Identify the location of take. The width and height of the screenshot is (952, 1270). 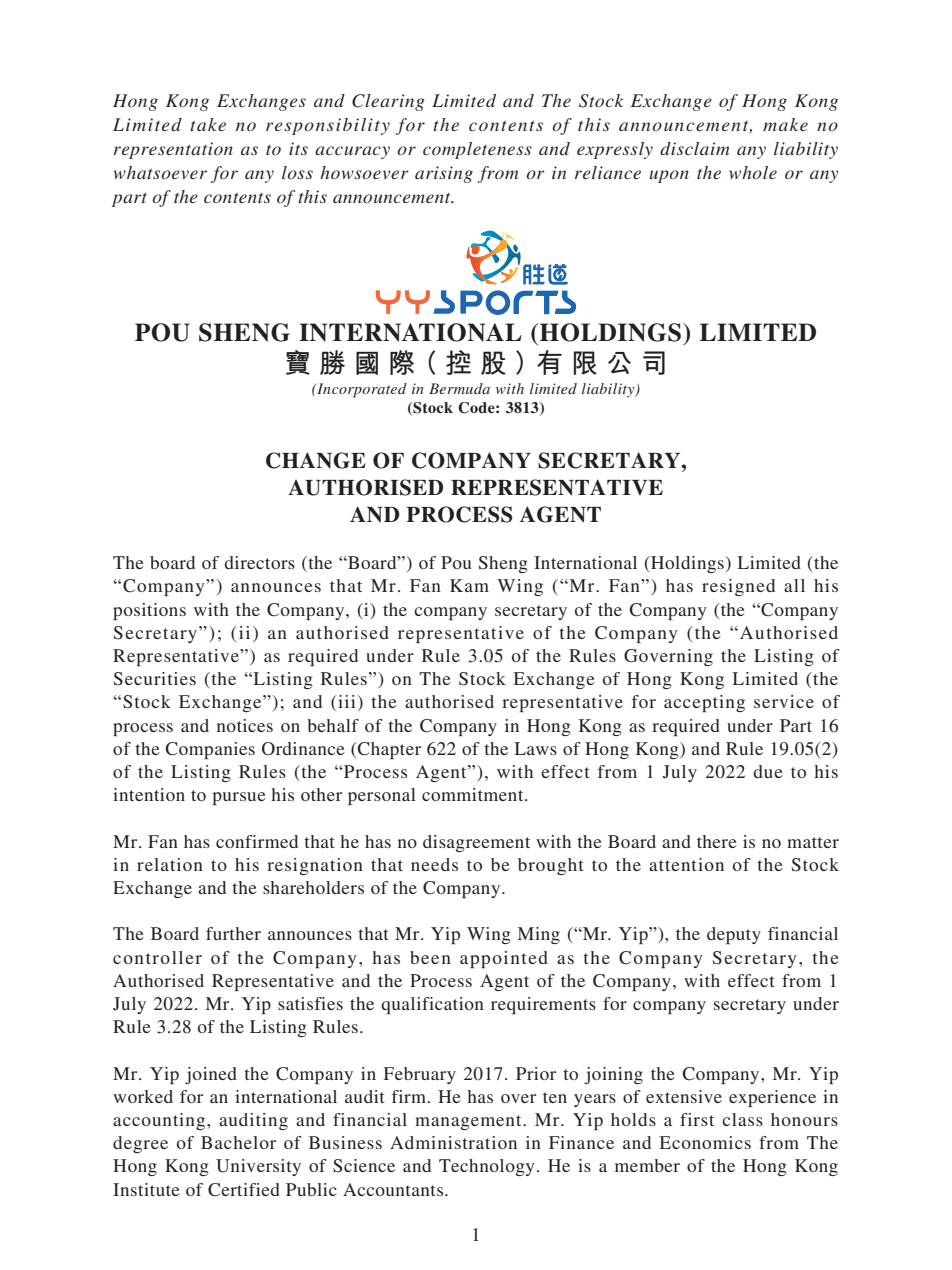
(208, 124).
